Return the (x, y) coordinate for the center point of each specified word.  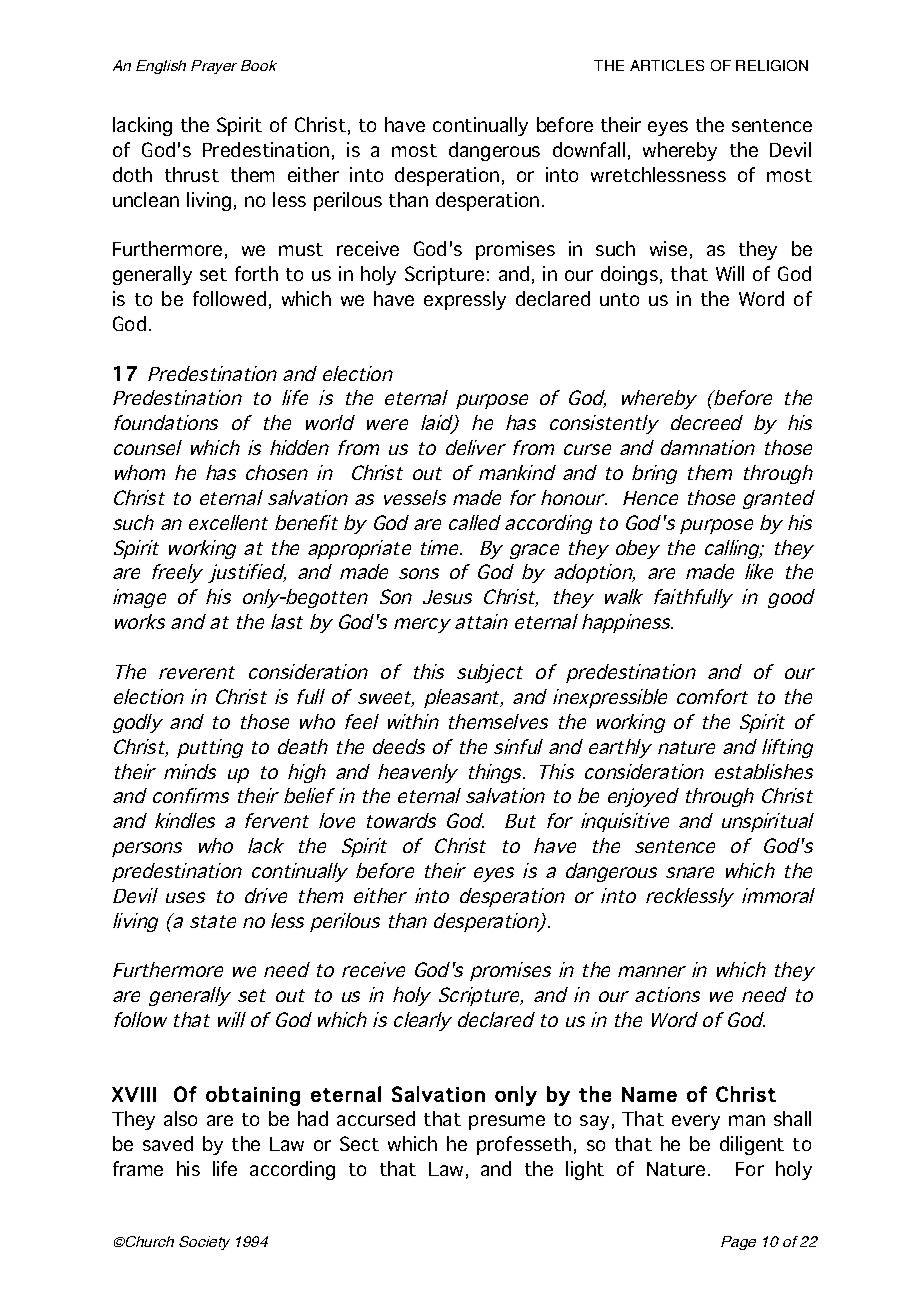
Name (649, 1094)
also (180, 1118)
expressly (465, 300)
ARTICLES (667, 65)
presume (507, 1122)
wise (668, 248)
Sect (359, 1143)
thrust (192, 174)
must (301, 249)
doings (629, 275)
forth (256, 273)
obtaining (253, 1096)
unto (619, 299)
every (696, 1122)
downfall (589, 149)
